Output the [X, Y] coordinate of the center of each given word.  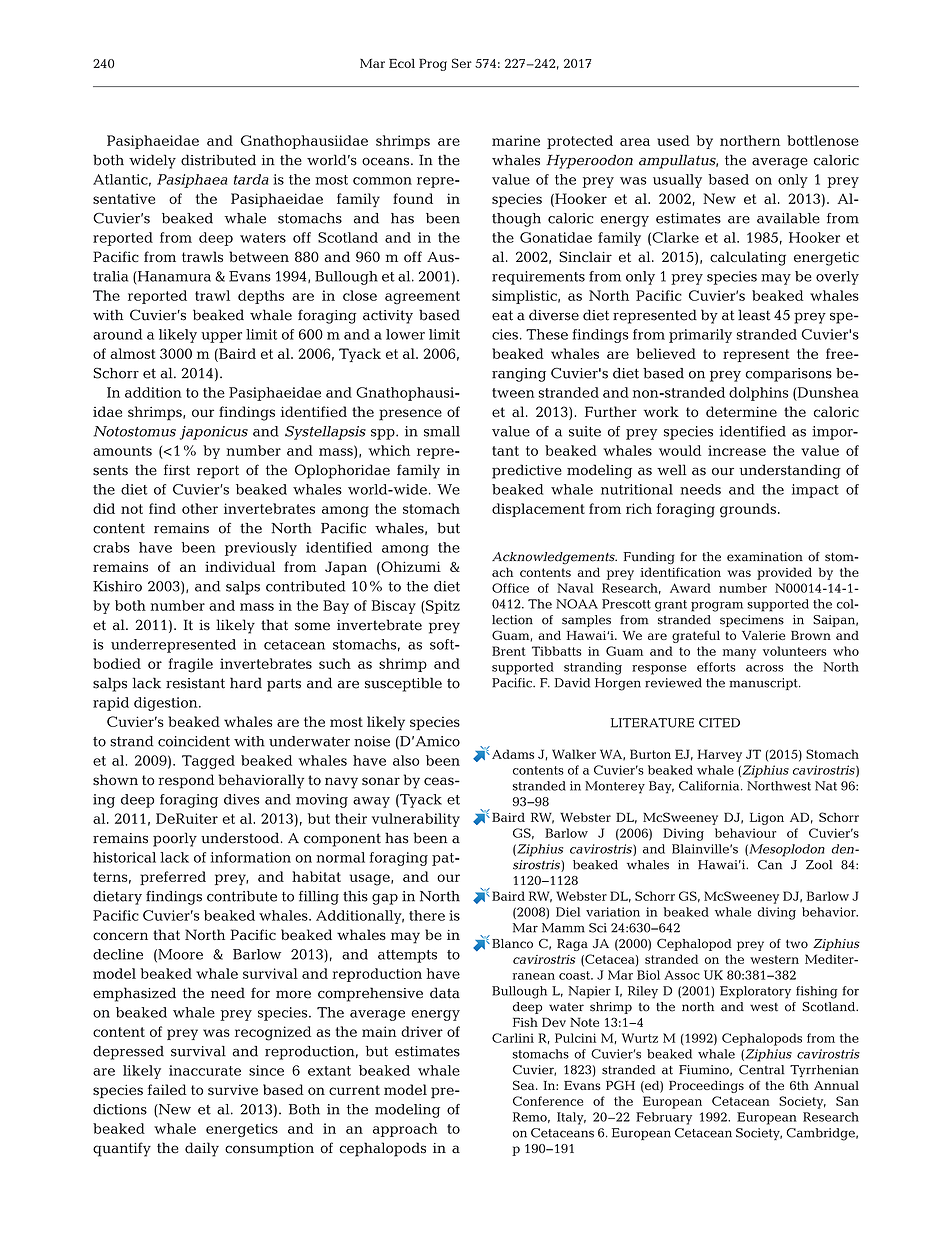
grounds [748, 510]
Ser [462, 63]
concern [120, 936]
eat [502, 315]
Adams [513, 754]
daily [202, 1149]
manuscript [764, 684]
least [754, 315]
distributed [218, 160]
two [797, 944]
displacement [538, 510]
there [427, 915]
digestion [167, 704]
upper [221, 337]
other [200, 508]
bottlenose [823, 140]
